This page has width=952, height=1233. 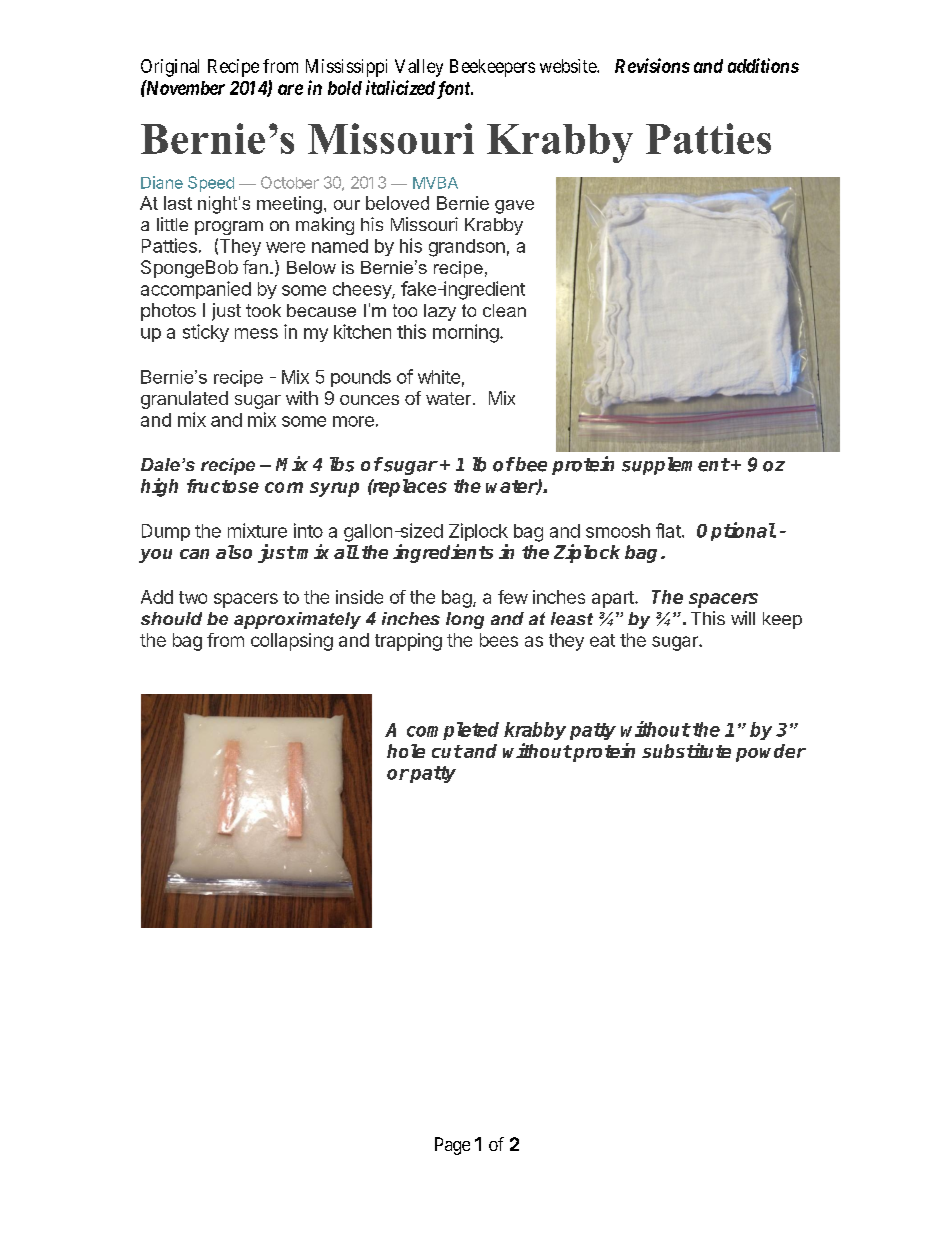 What do you see at coordinates (290, 89) in the page?
I see `are` at bounding box center [290, 89].
